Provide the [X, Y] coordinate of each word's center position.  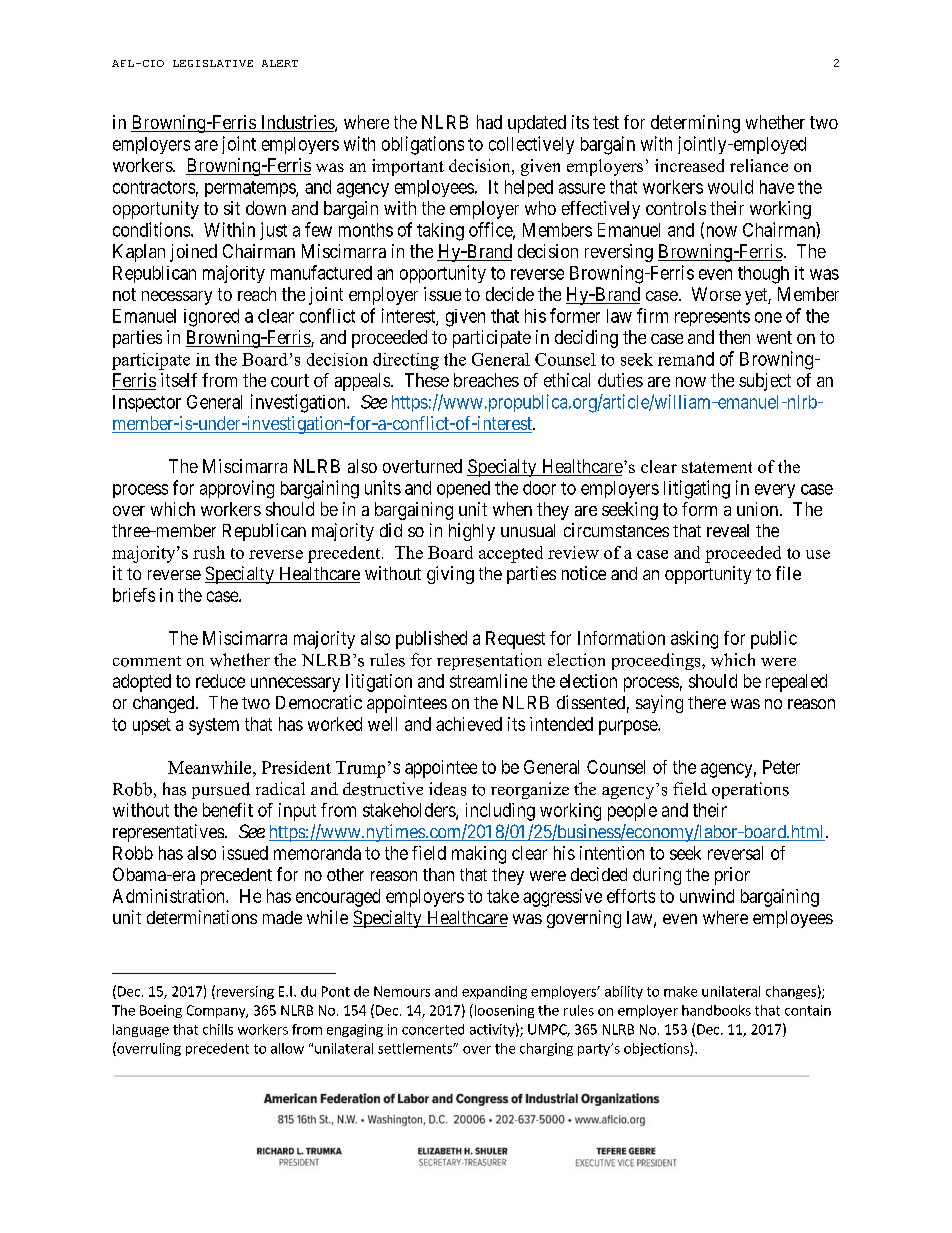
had [489, 122]
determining [695, 124]
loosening [503, 1011]
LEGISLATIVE [213, 63]
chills [218, 1029]
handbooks [716, 1010]
